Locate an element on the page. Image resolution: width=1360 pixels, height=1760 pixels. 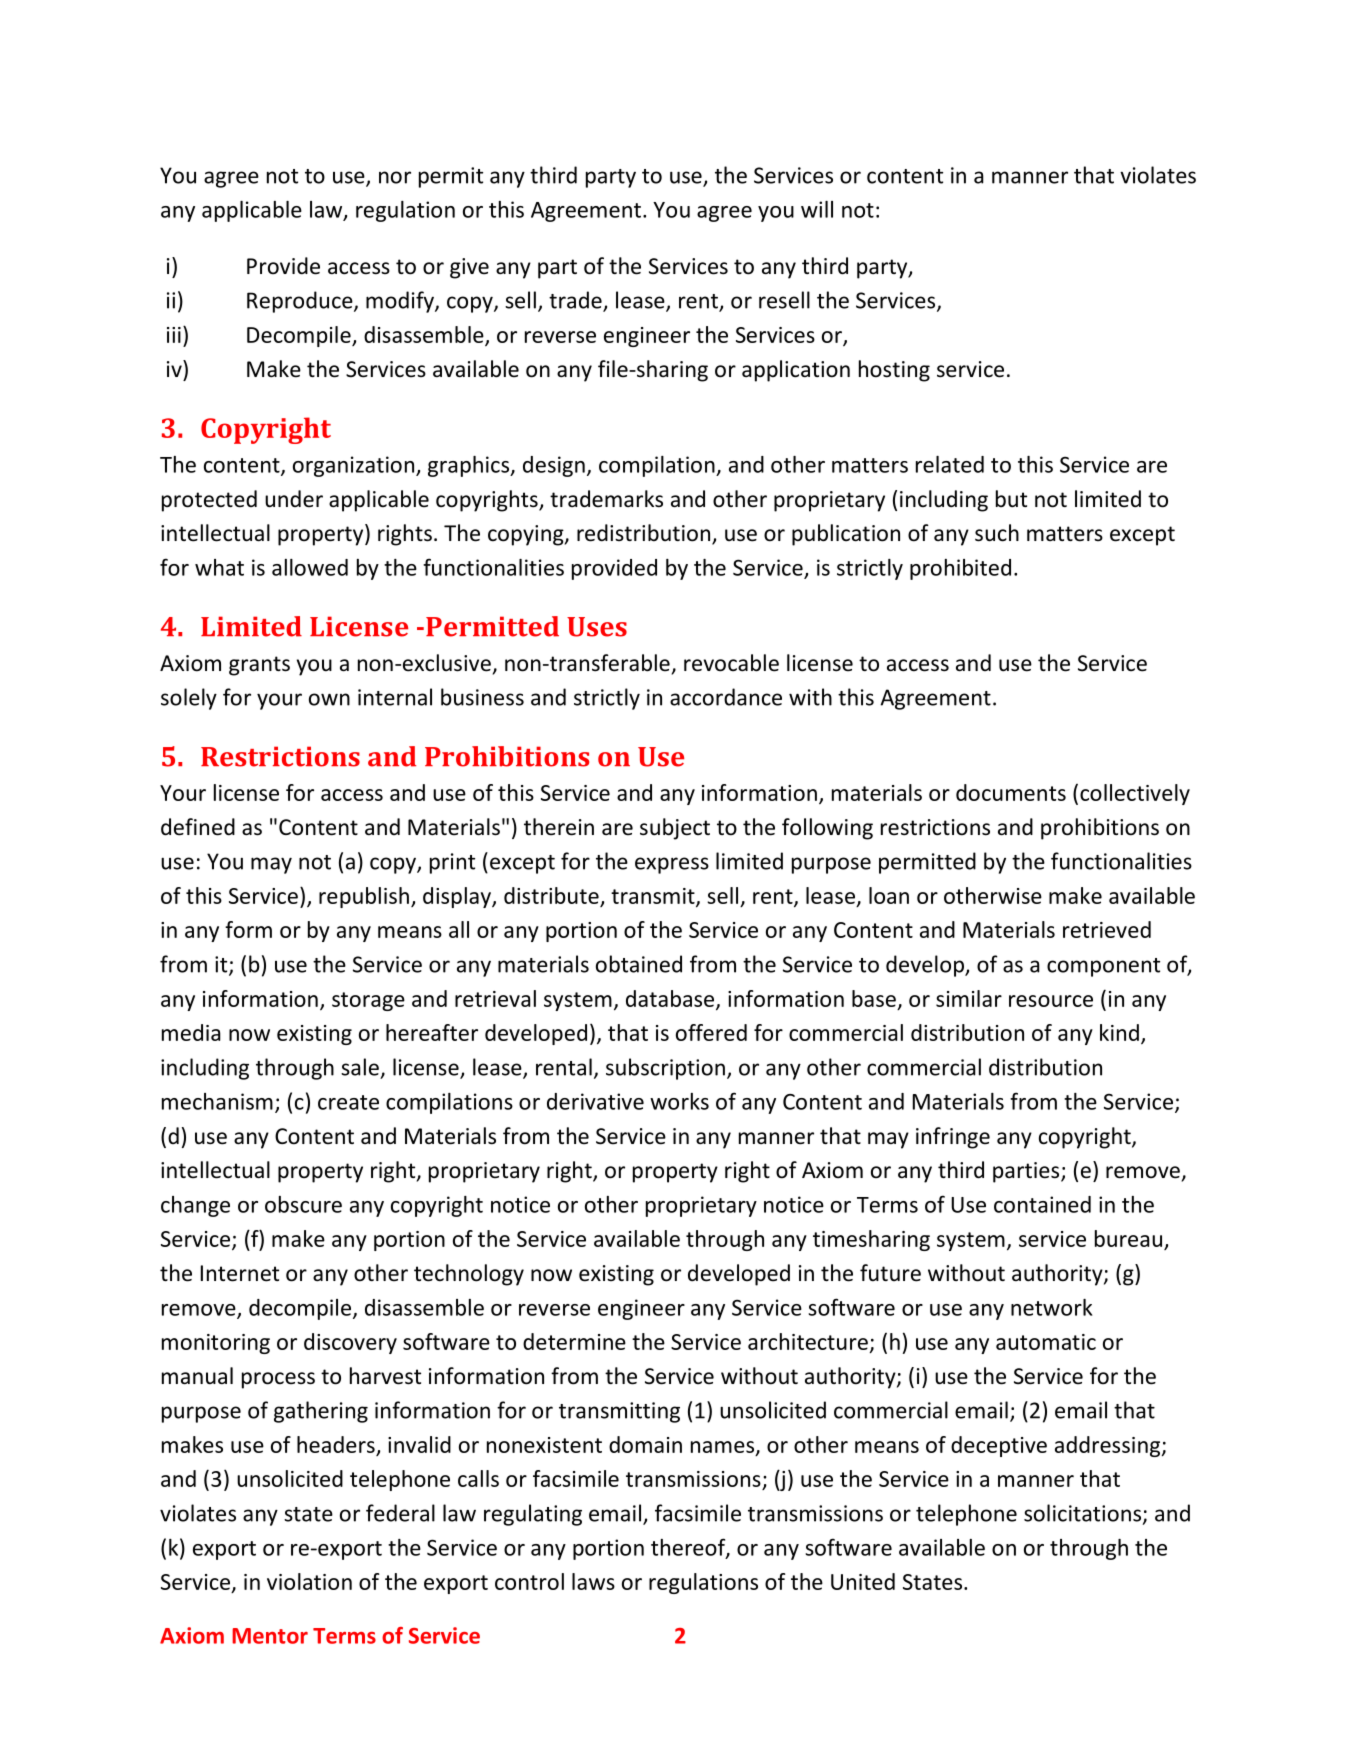
violation is located at coordinates (309, 1581).
